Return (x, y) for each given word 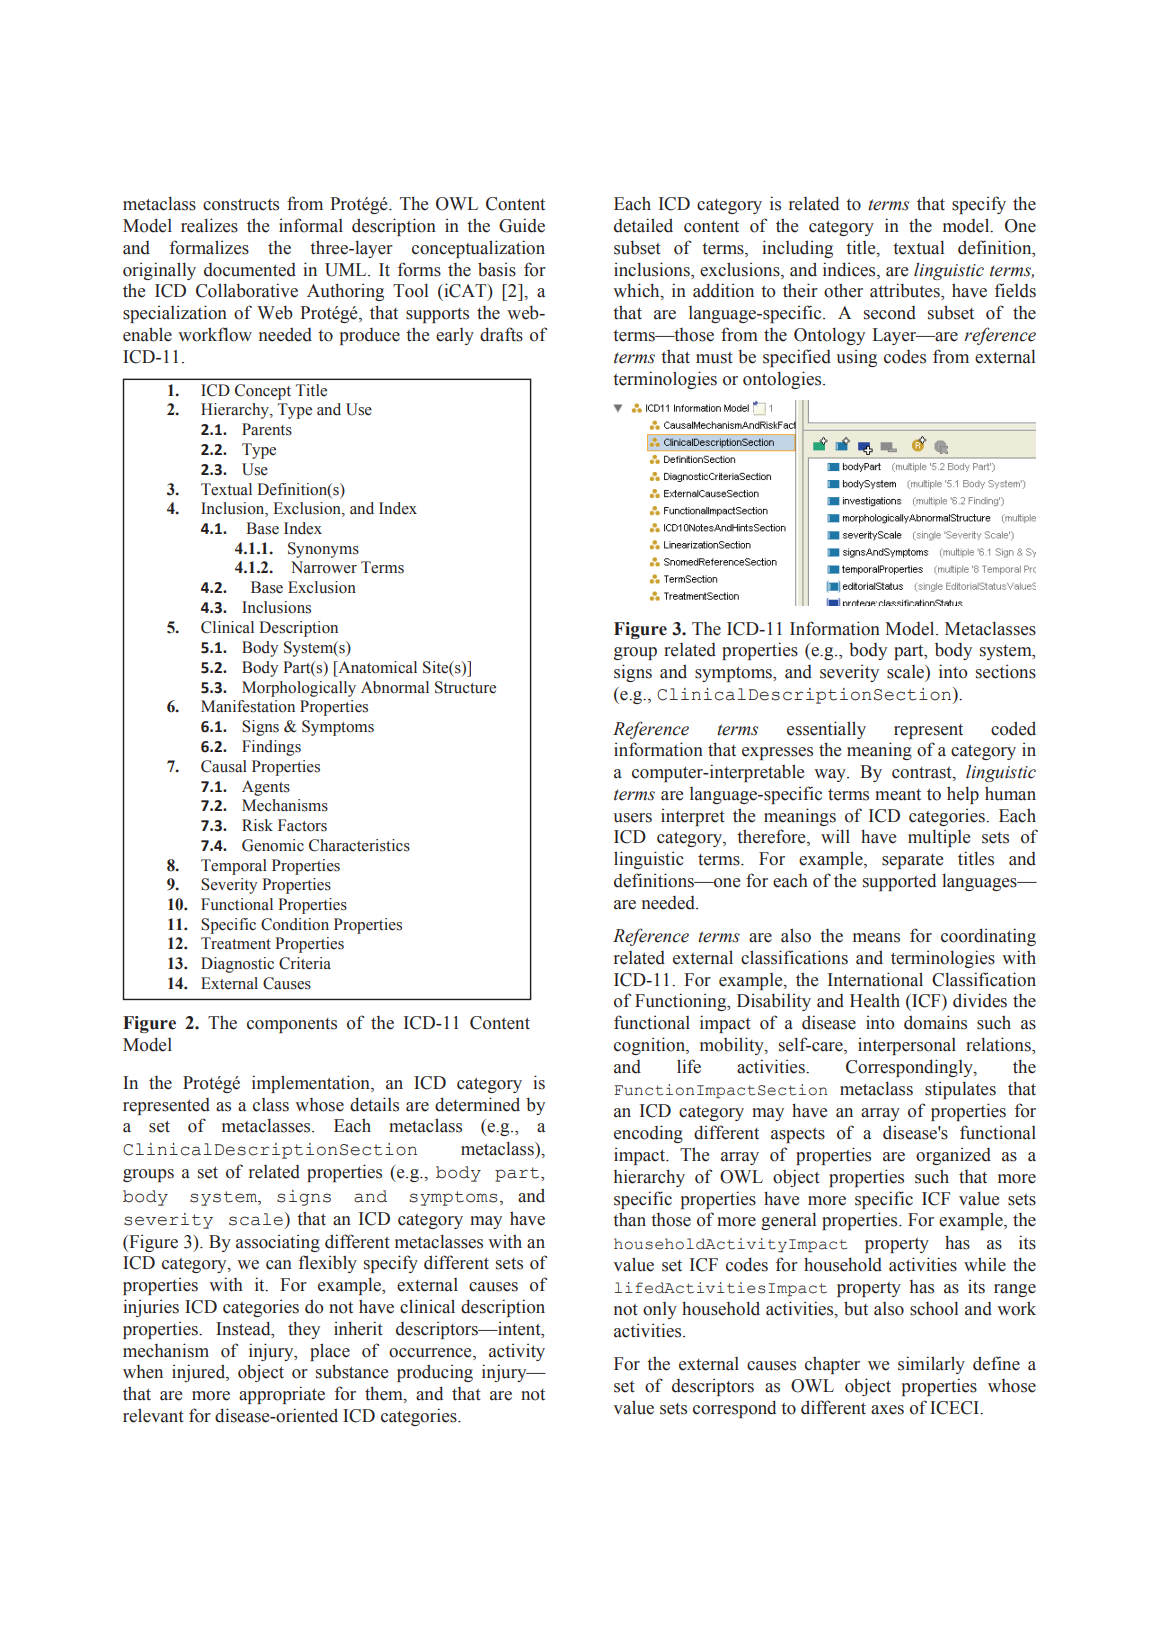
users (632, 818)
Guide (522, 225)
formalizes (209, 247)
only (660, 1310)
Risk (257, 825)
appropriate (282, 1395)
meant (898, 795)
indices (850, 269)
